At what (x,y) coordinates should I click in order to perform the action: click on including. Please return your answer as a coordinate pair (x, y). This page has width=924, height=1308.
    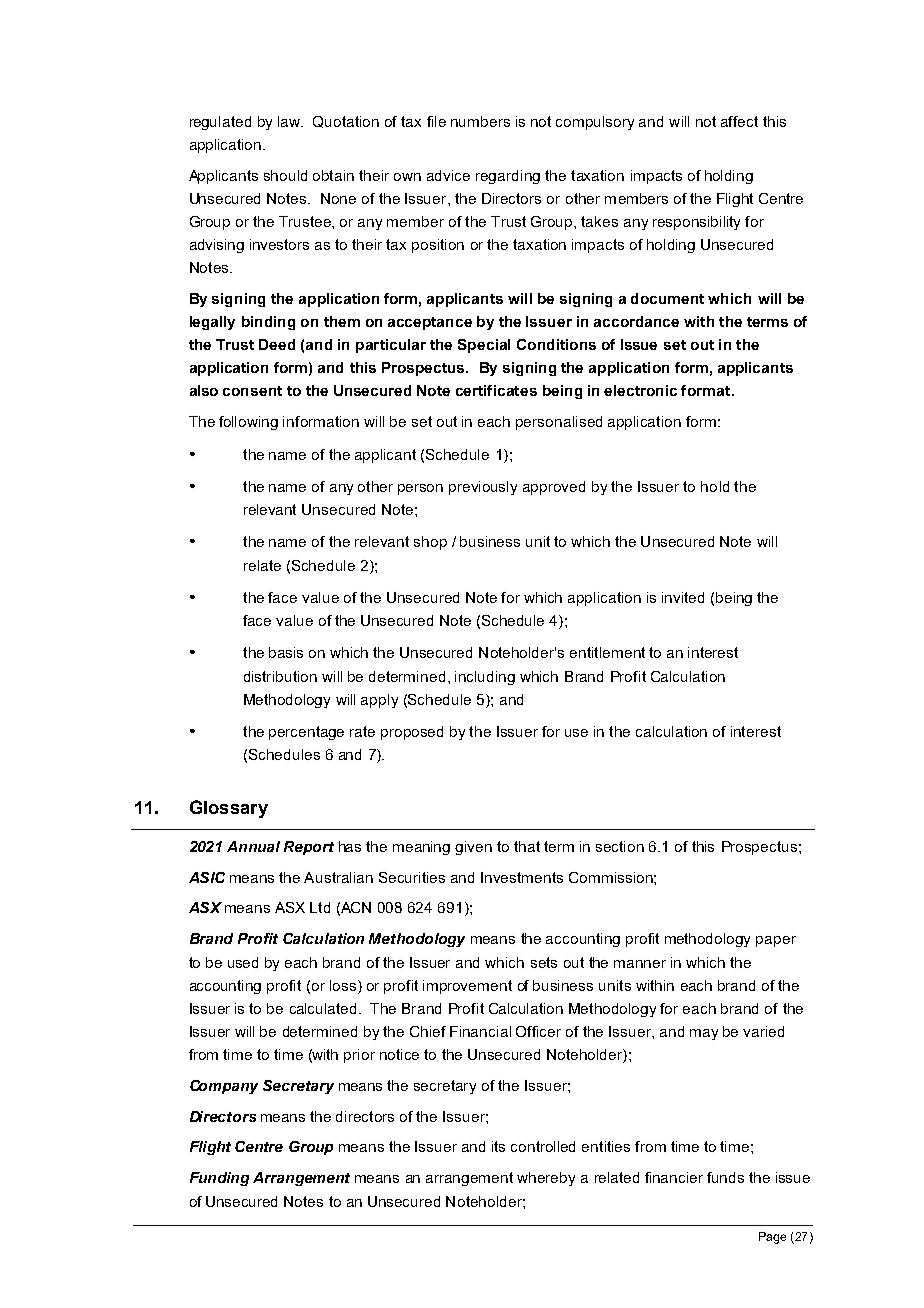
    Looking at the image, I should click on (485, 678).
